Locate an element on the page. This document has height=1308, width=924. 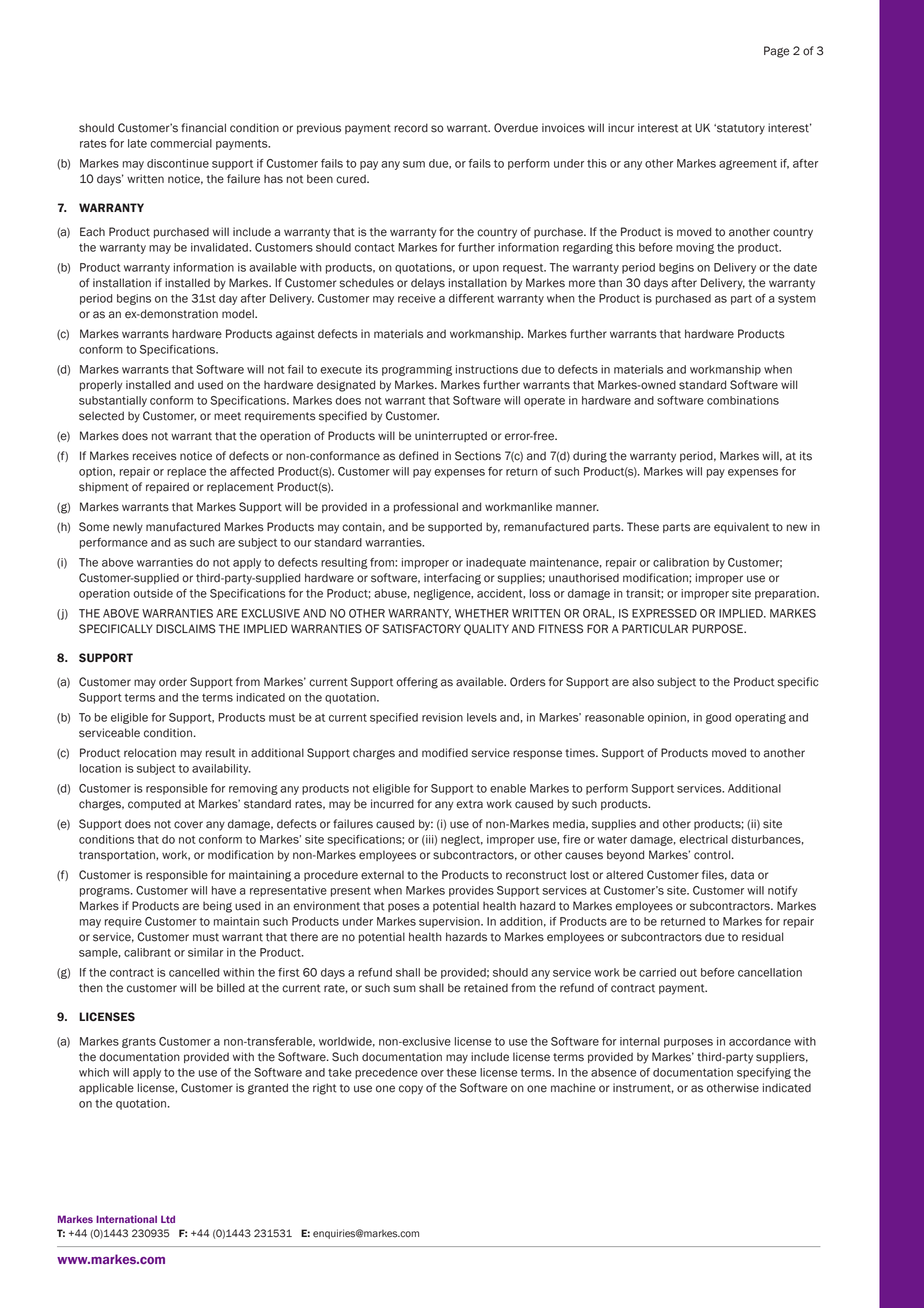
record is located at coordinates (411, 128).
